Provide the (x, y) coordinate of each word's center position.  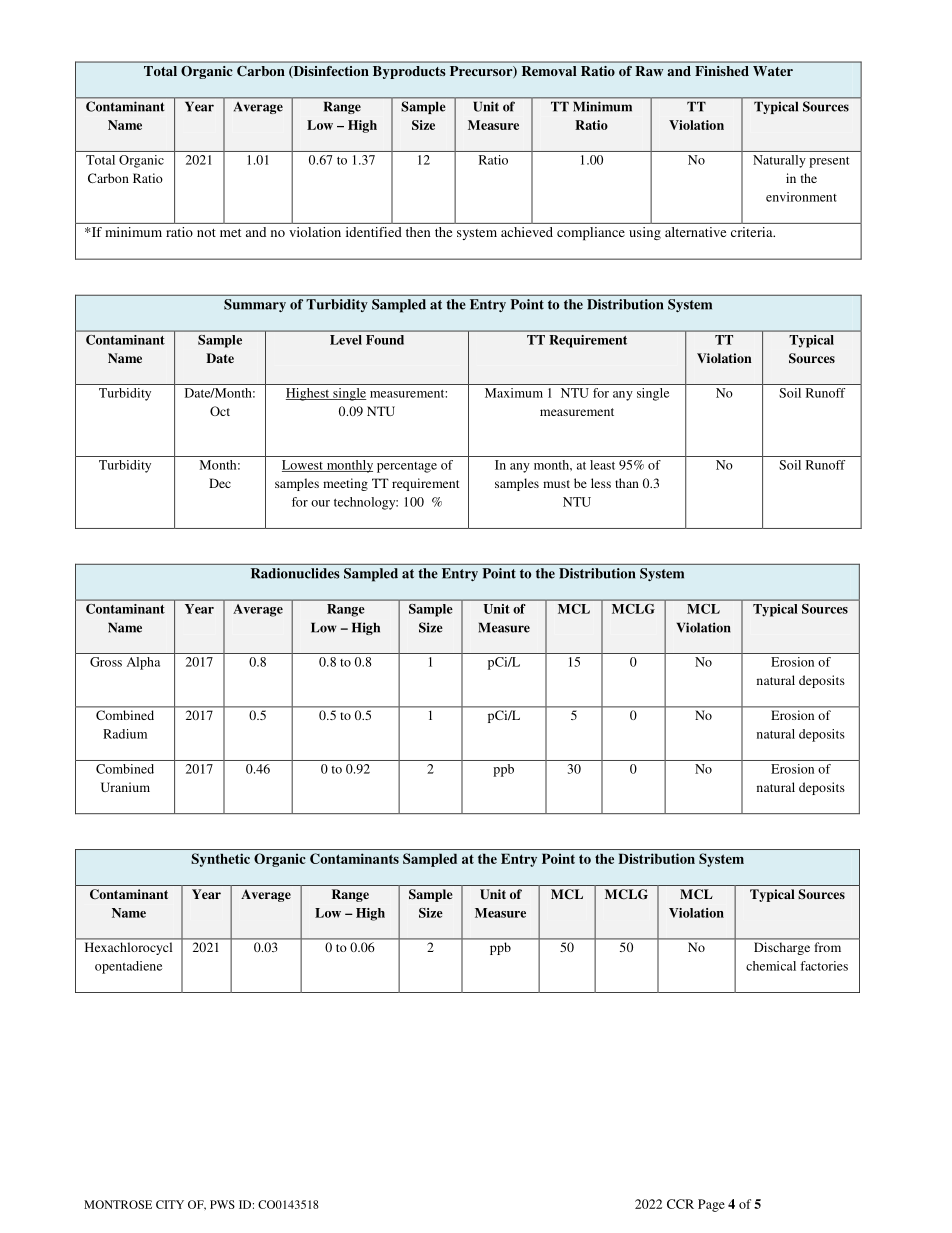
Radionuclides (295, 573)
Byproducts (409, 72)
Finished (722, 71)
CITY (170, 1204)
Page (711, 1205)
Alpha (143, 663)
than (627, 483)
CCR (680, 1204)
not (206, 233)
